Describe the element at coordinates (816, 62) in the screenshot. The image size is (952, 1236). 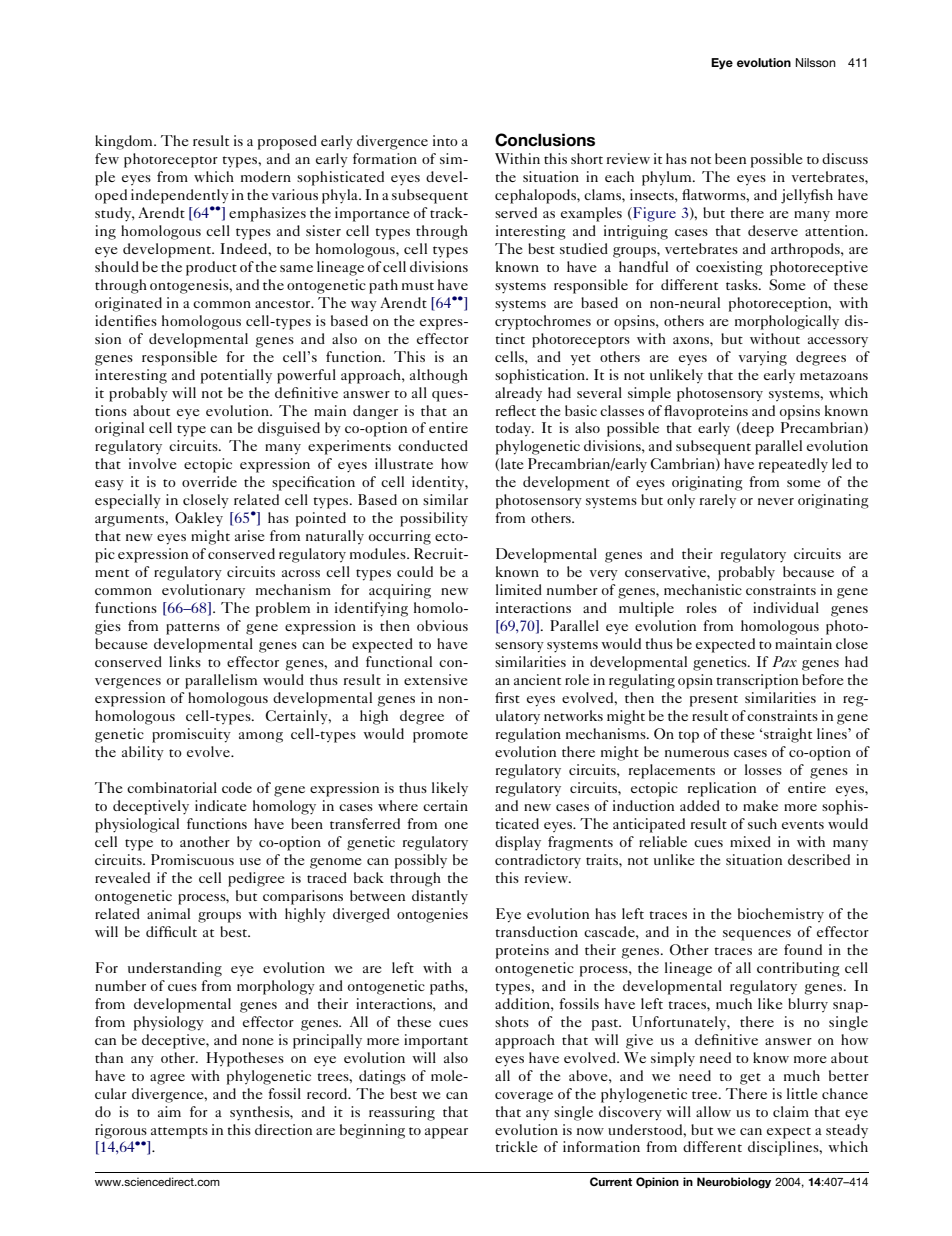
I see `Nilsson` at that location.
